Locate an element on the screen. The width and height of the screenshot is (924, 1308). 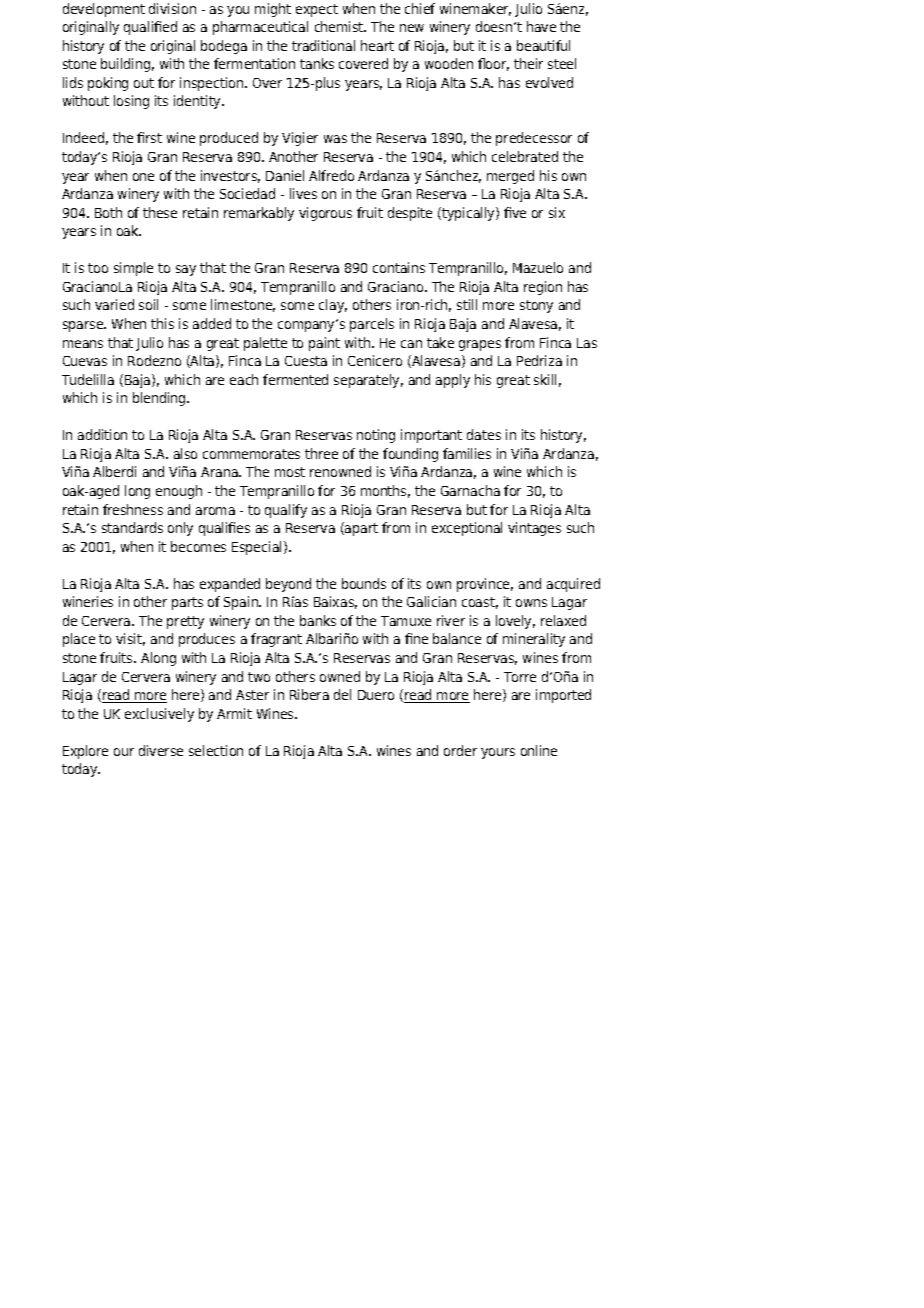
parts is located at coordinates (187, 603).
